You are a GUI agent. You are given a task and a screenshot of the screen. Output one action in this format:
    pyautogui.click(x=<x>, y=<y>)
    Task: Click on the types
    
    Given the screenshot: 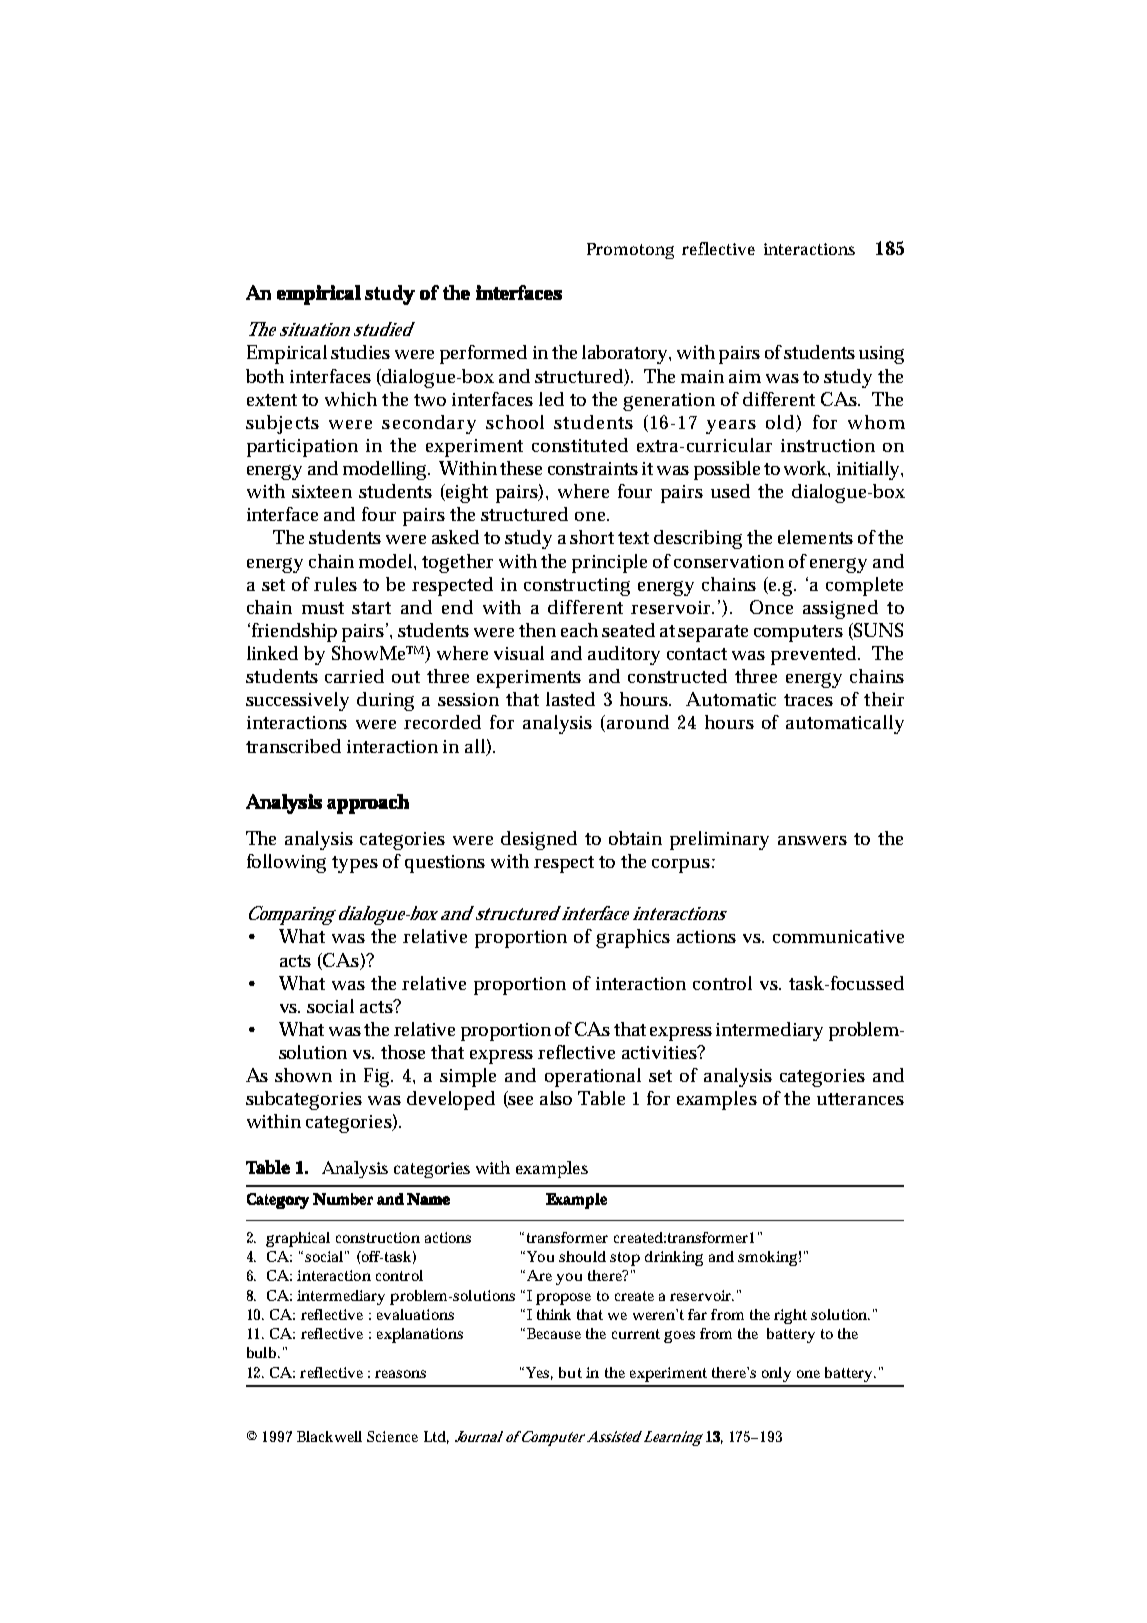 What is the action you would take?
    pyautogui.click(x=355, y=864)
